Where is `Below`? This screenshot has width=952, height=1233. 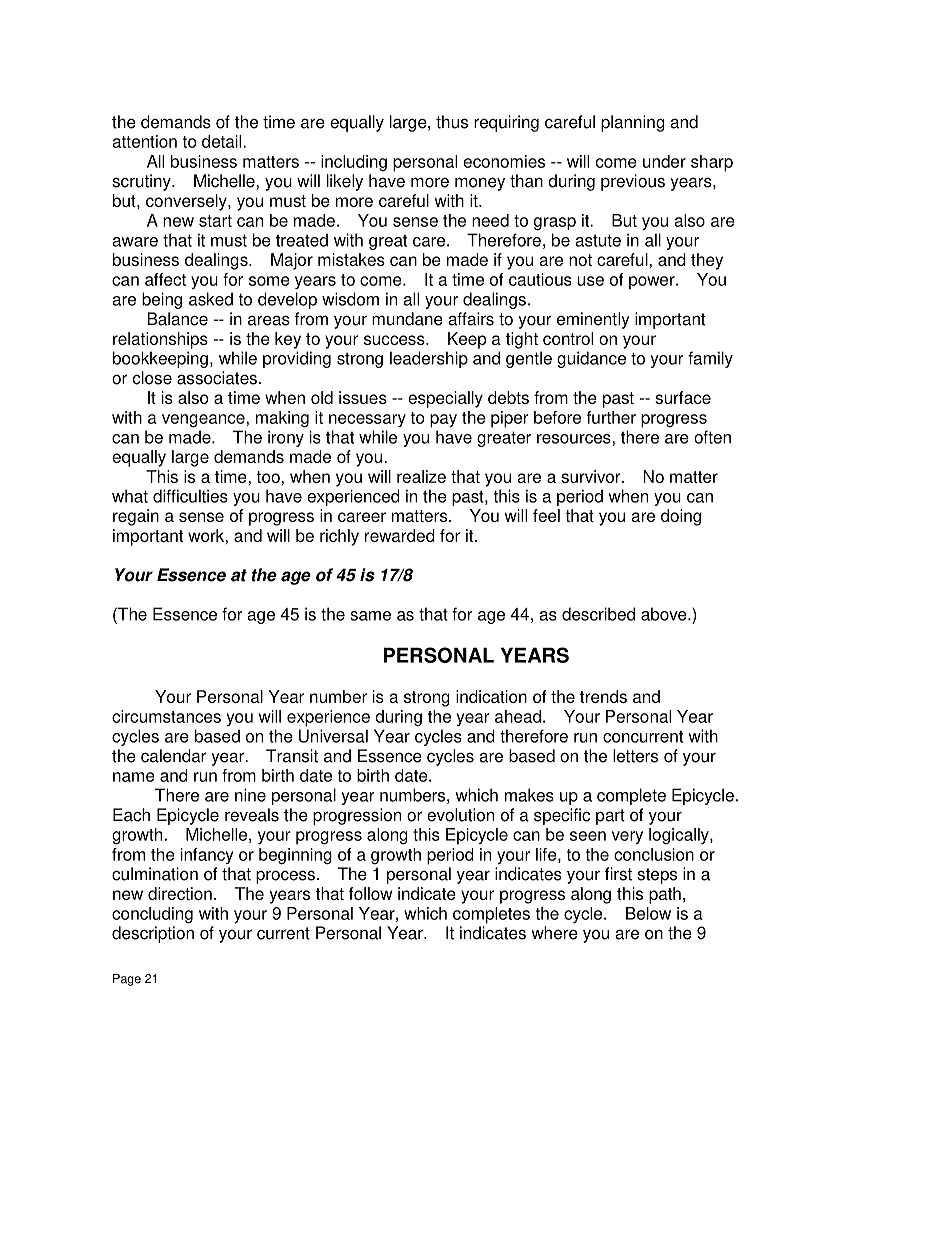
Below is located at coordinates (648, 913).
